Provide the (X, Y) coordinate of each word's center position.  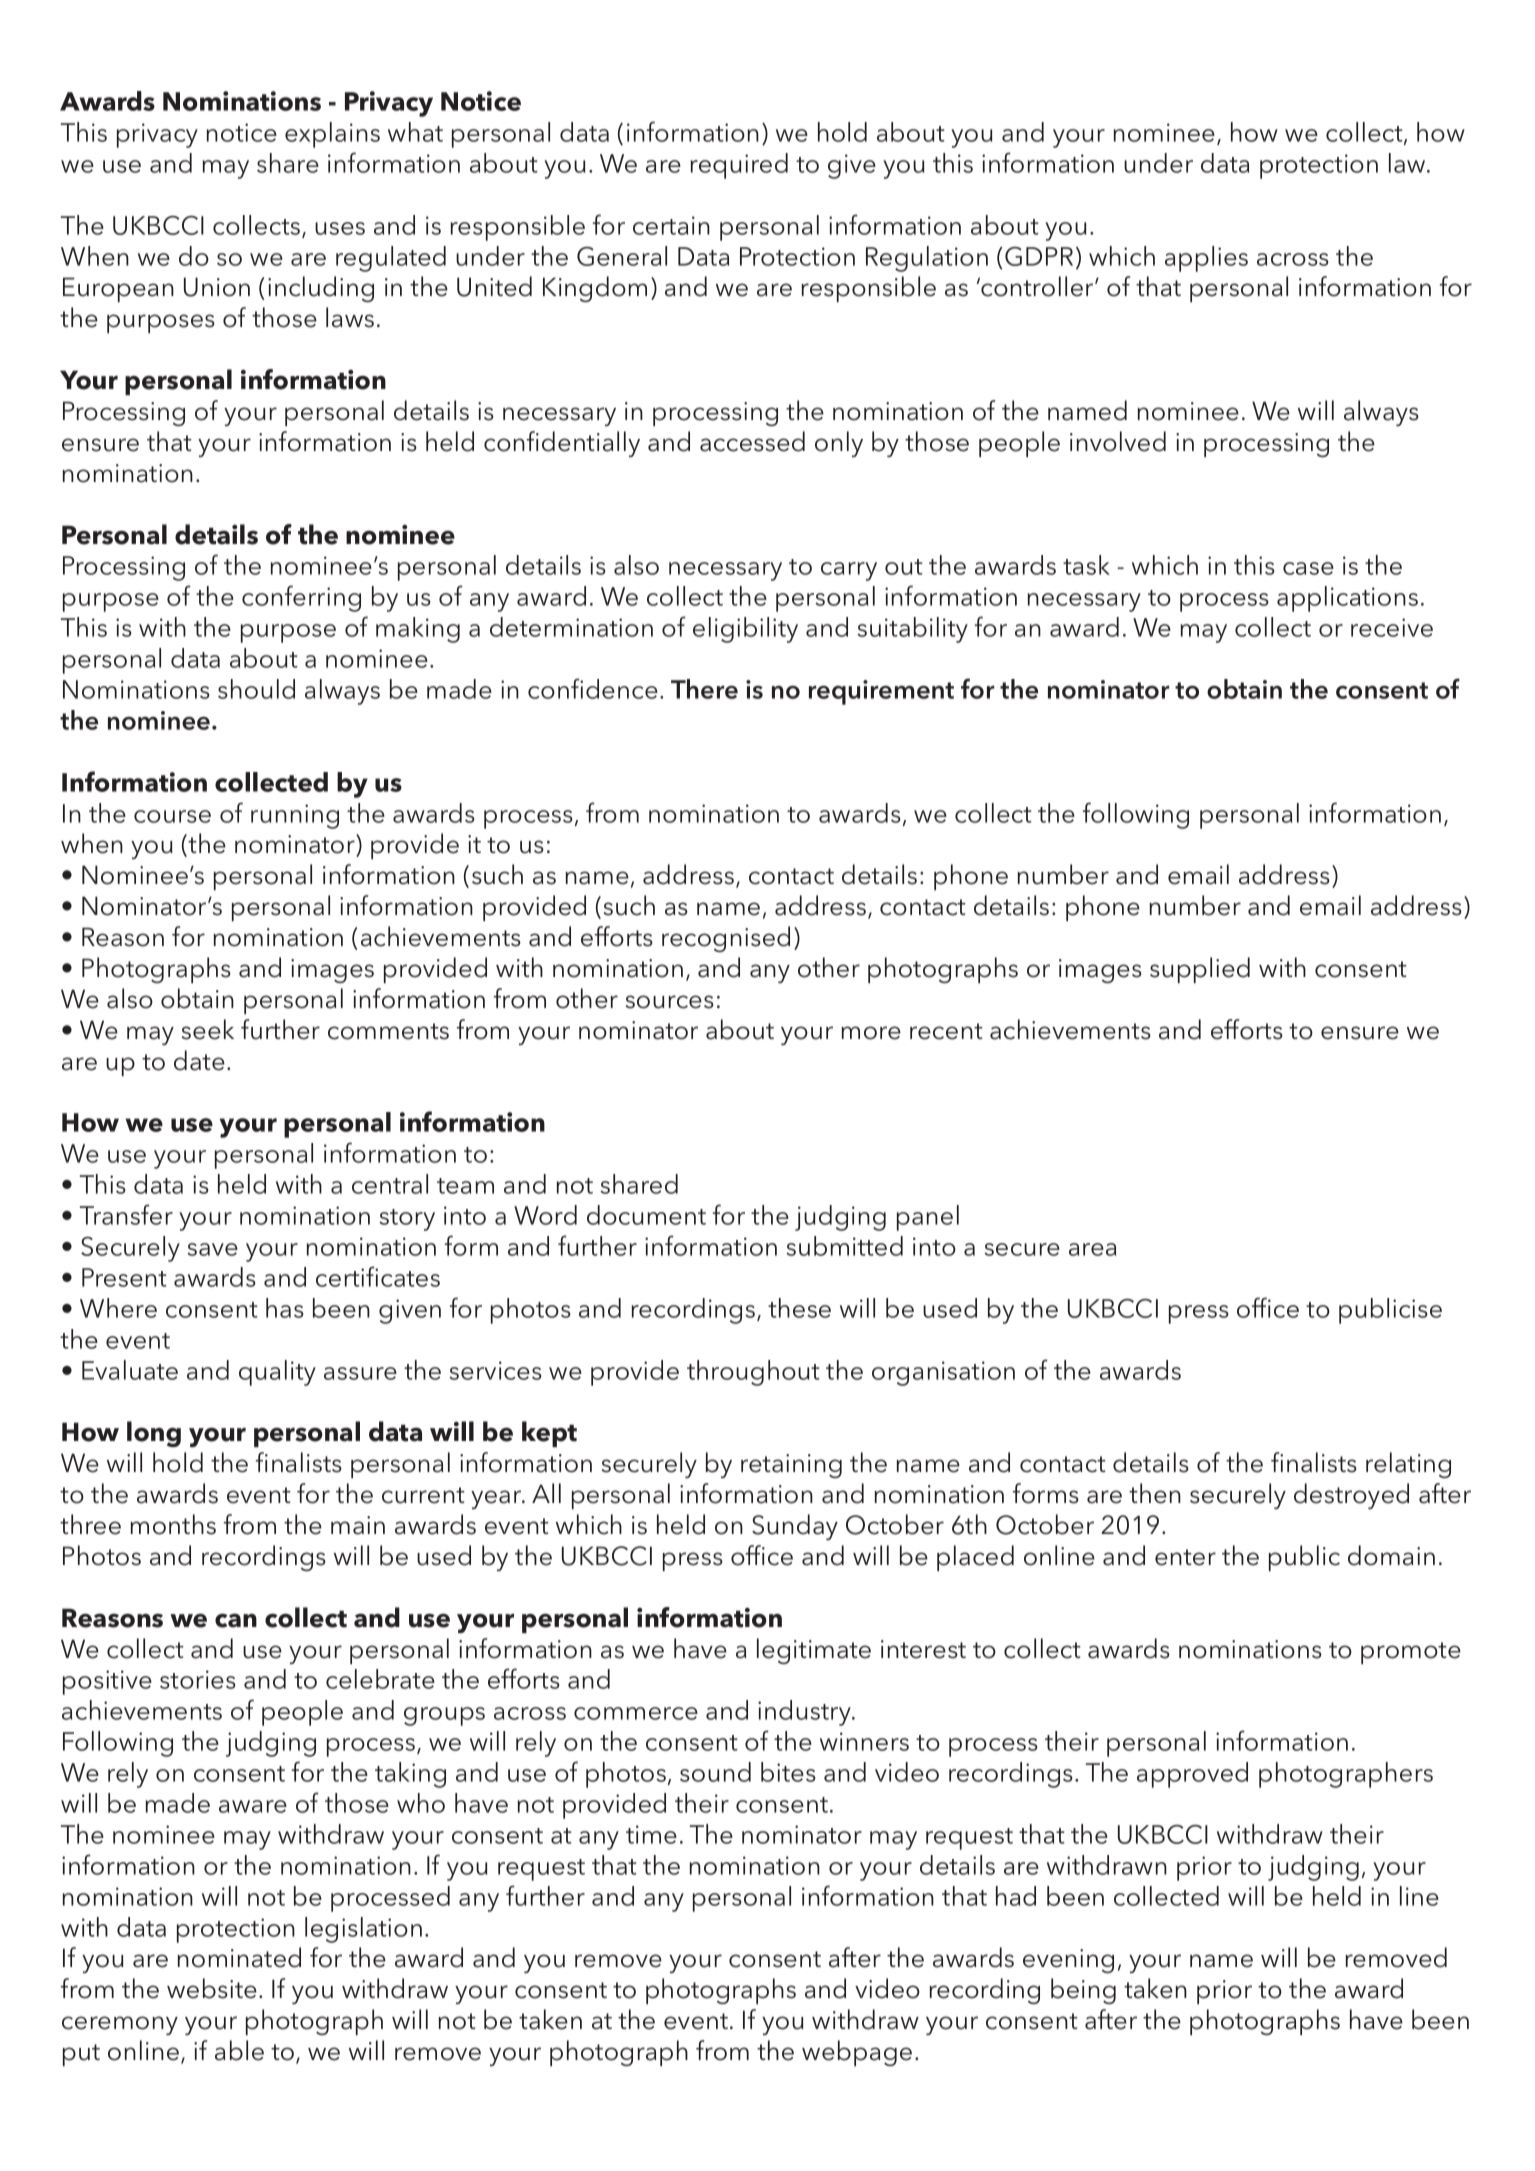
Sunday (795, 1527)
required (739, 166)
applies (1206, 259)
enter (1185, 1557)
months (173, 1524)
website (212, 1988)
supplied (1200, 970)
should (256, 689)
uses (340, 228)
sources (670, 1002)
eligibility (745, 630)
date (199, 1060)
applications (1347, 599)
